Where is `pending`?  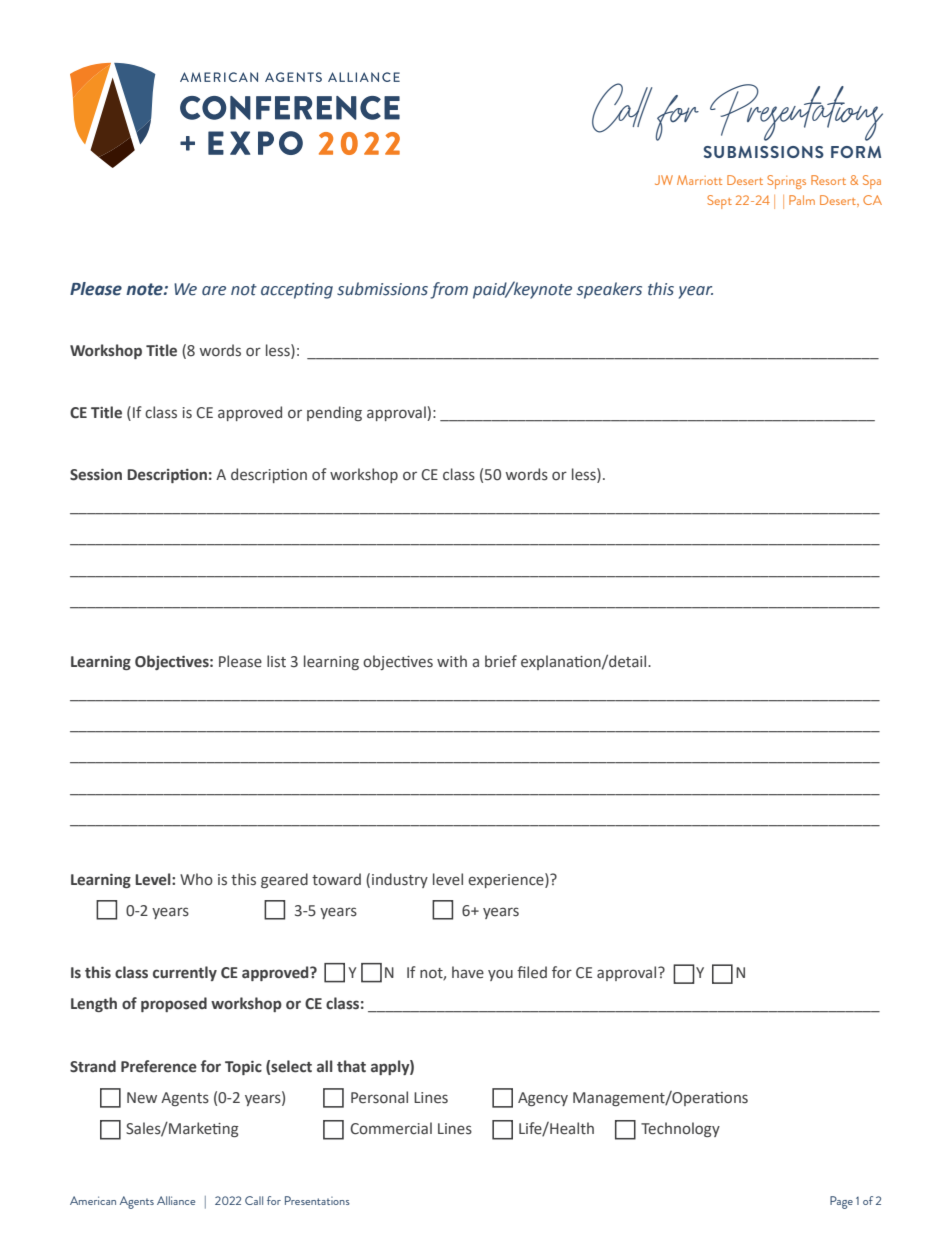
pending is located at coordinates (334, 413).
